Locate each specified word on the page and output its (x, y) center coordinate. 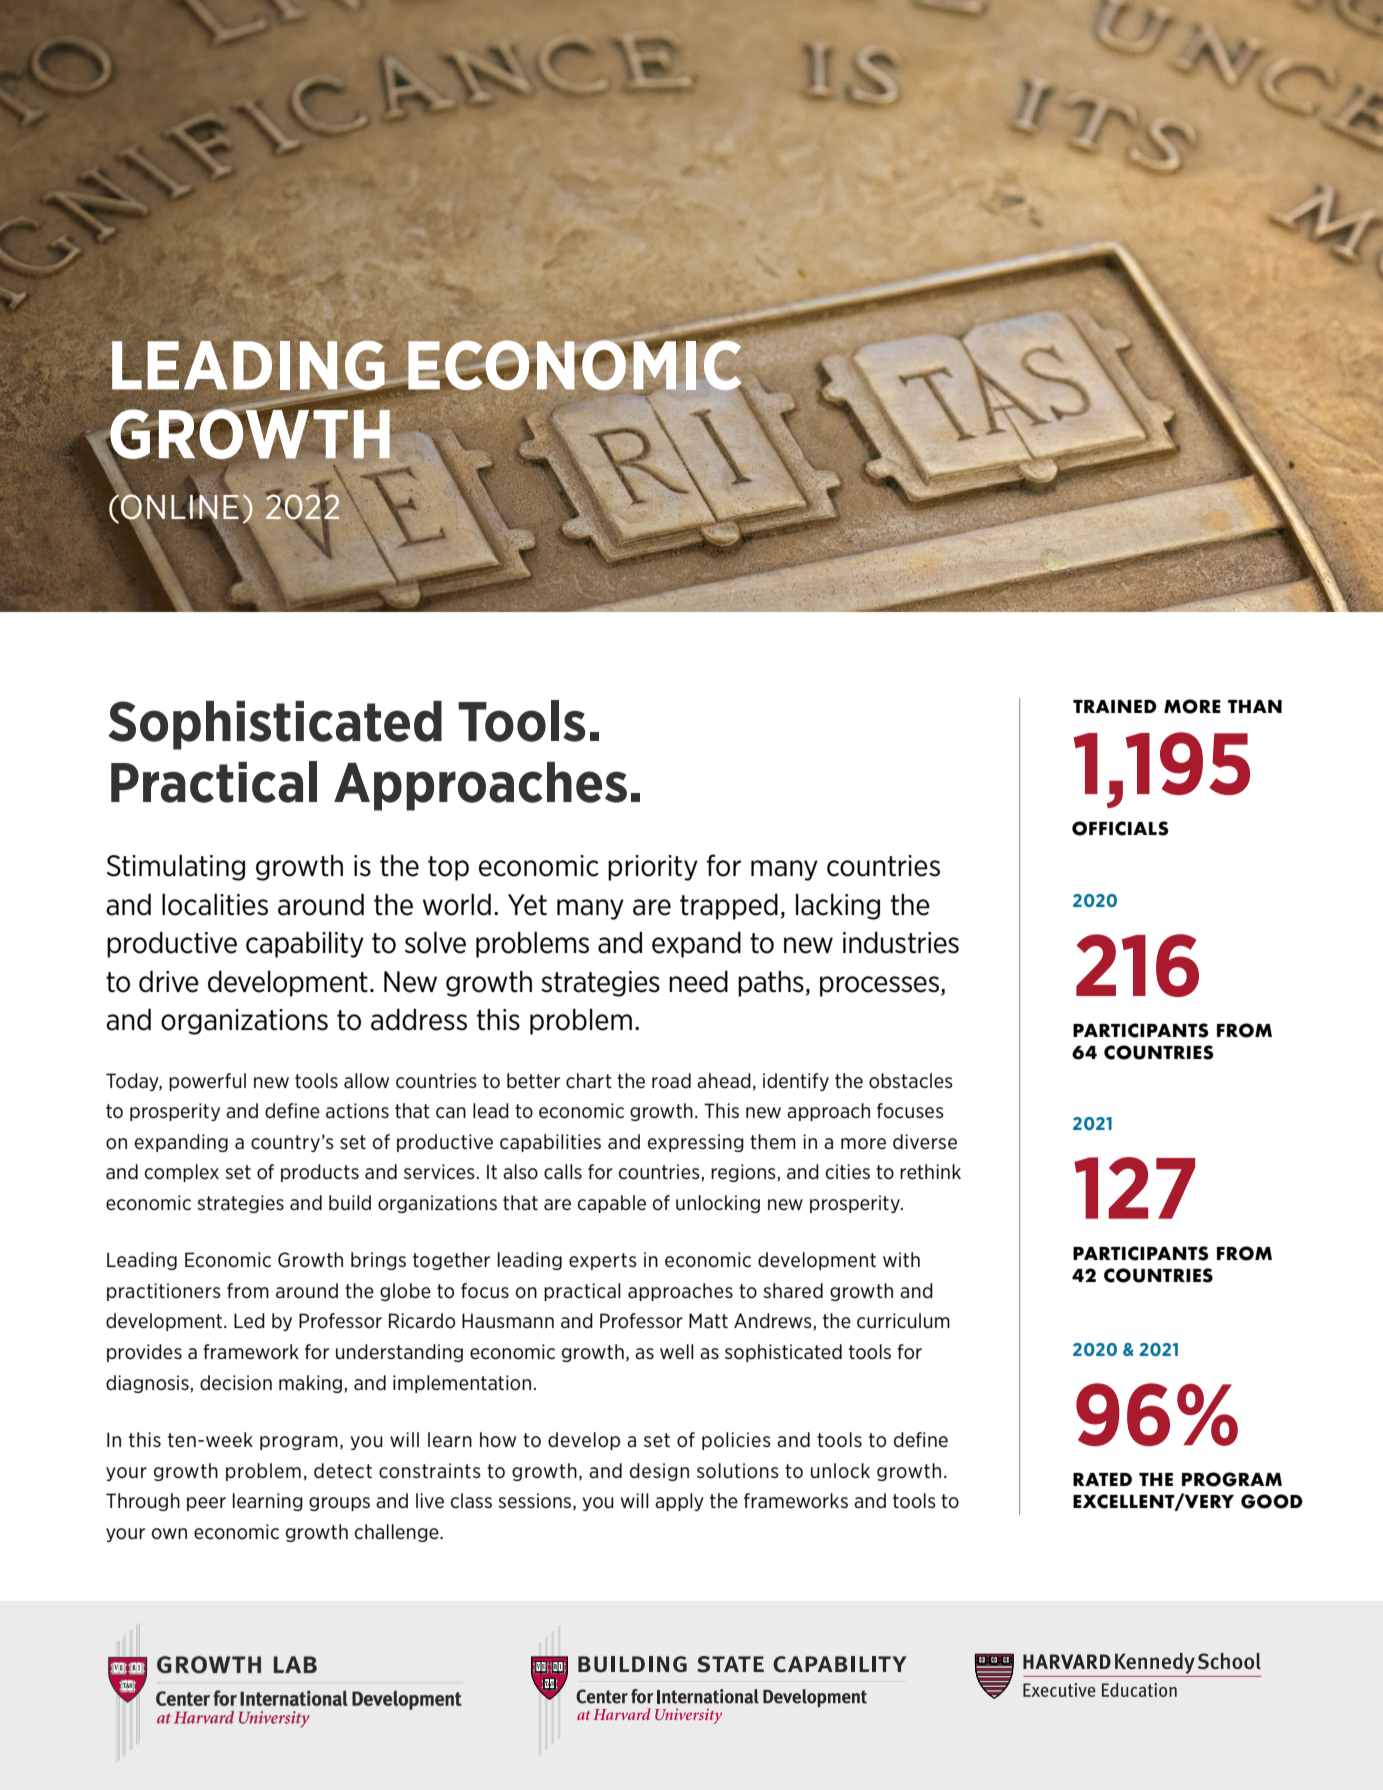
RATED (1102, 1479)
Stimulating (176, 867)
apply (679, 1502)
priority (653, 868)
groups (339, 1504)
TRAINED (1115, 706)
